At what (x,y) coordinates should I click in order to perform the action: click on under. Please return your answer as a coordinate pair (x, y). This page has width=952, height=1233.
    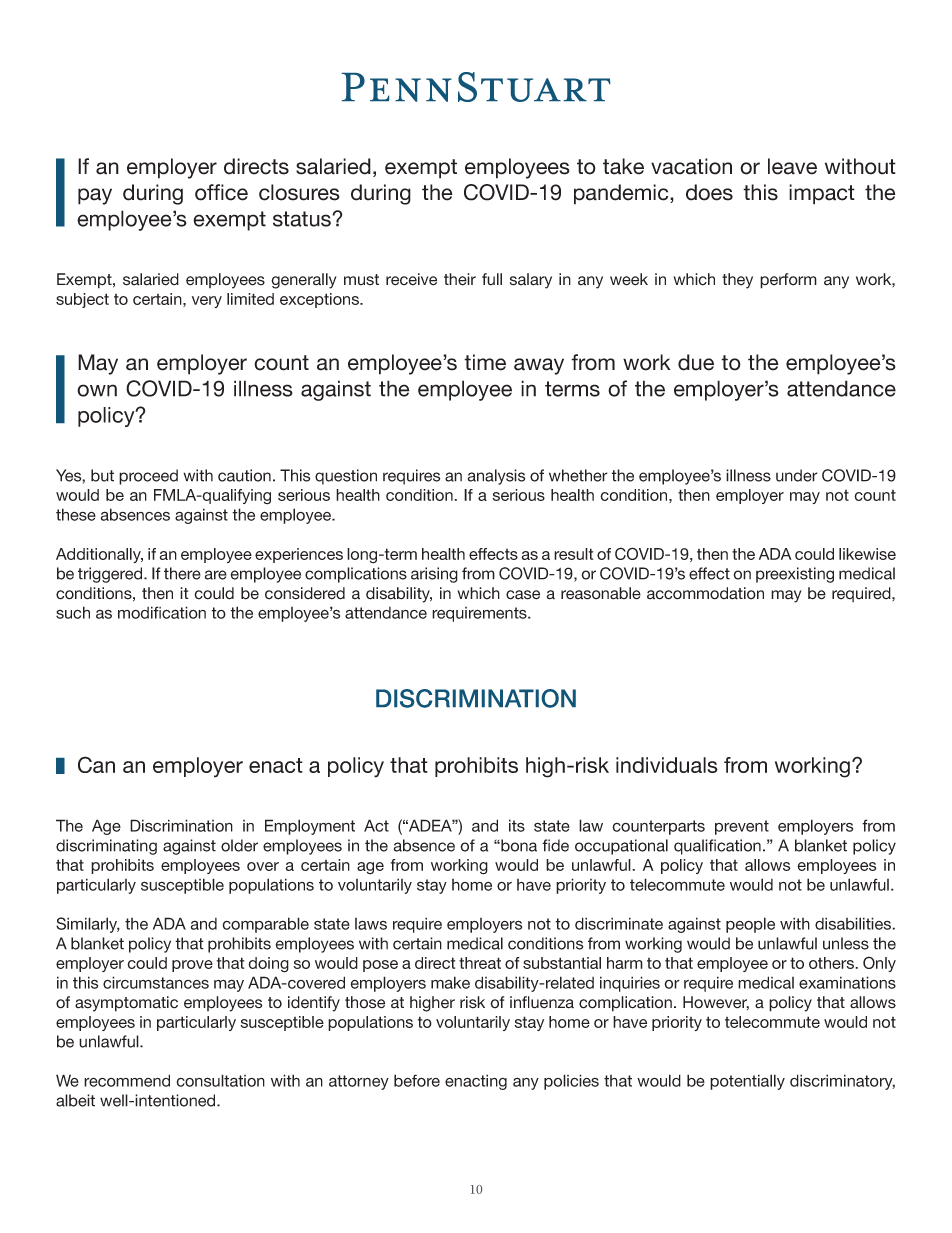
    Looking at the image, I should click on (797, 475).
